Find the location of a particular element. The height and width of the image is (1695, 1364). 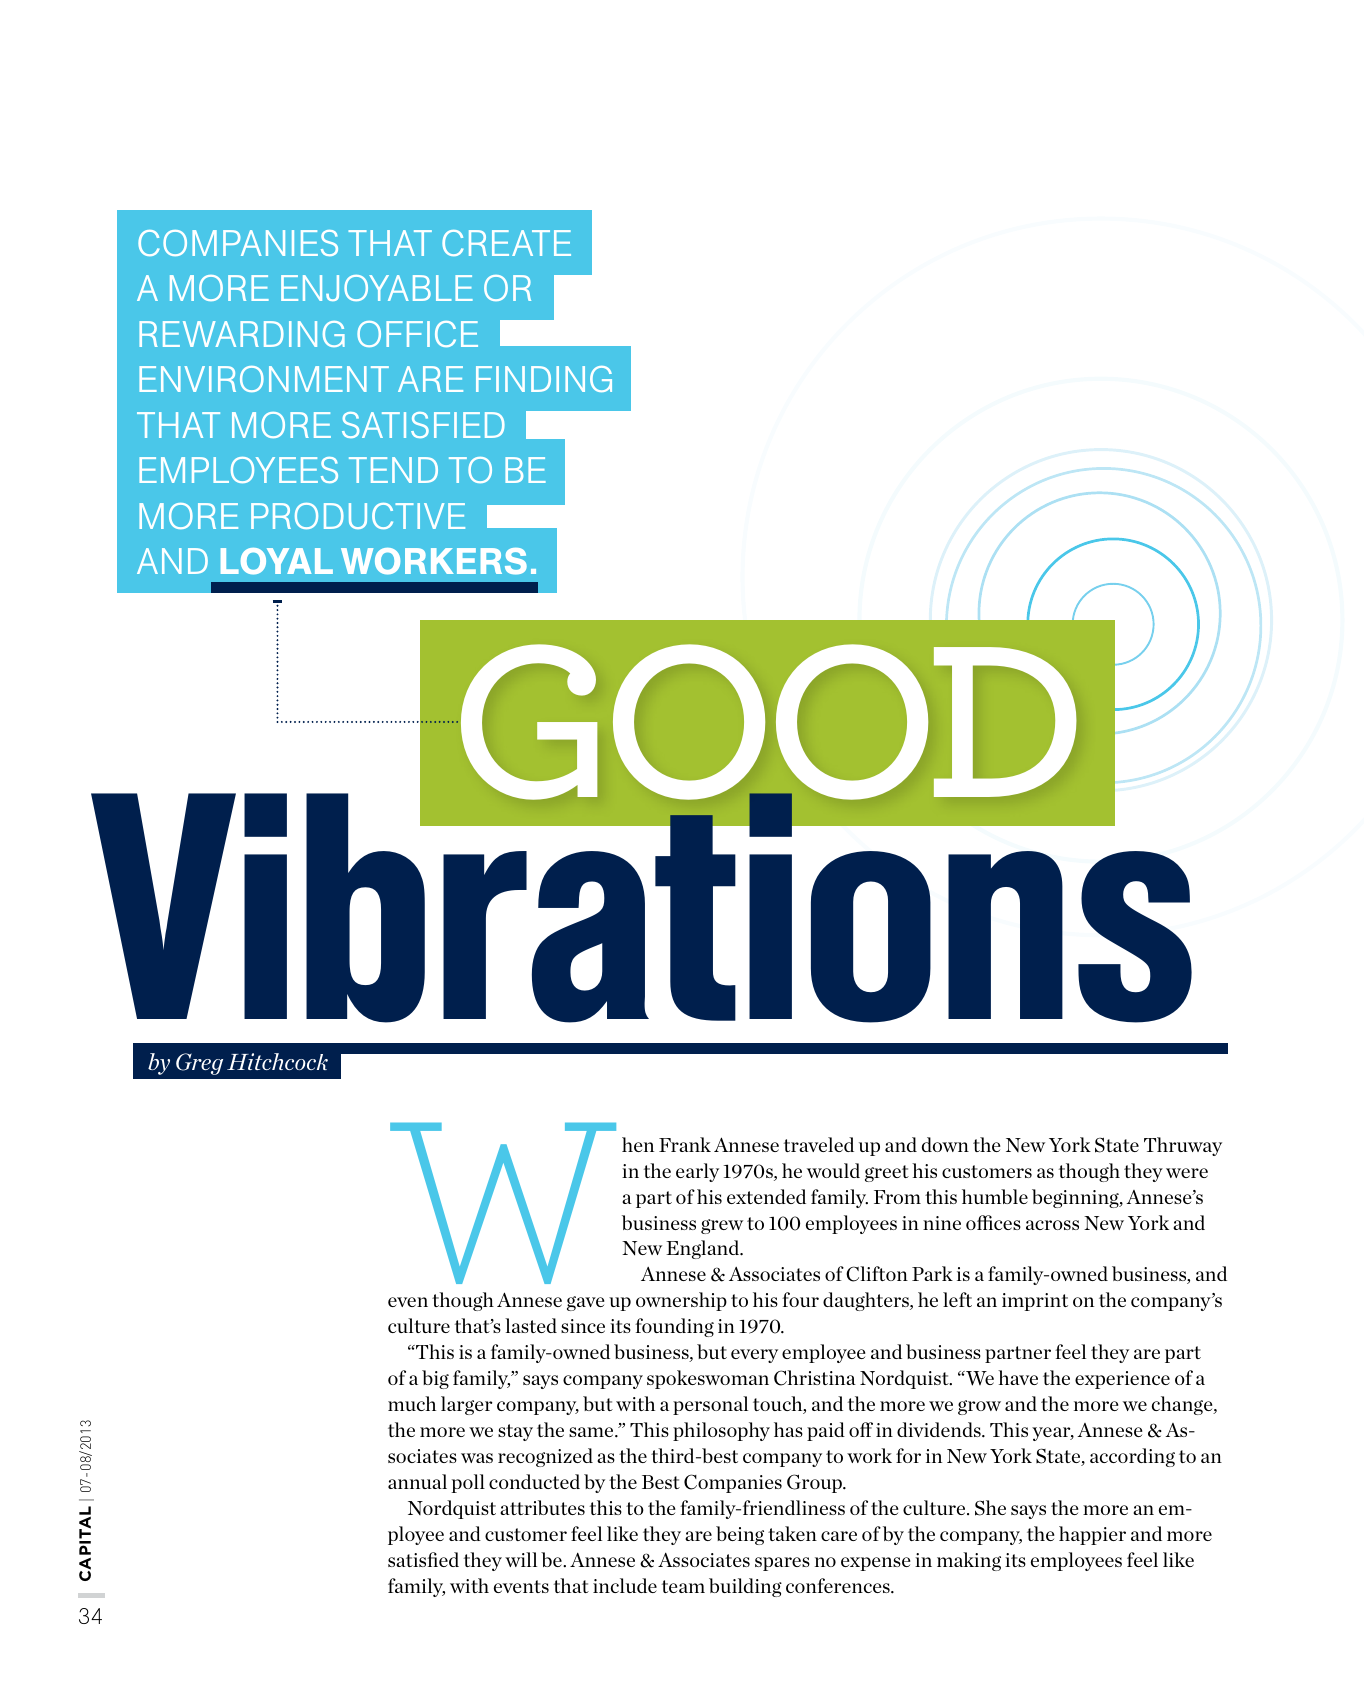

down is located at coordinates (945, 1144).
